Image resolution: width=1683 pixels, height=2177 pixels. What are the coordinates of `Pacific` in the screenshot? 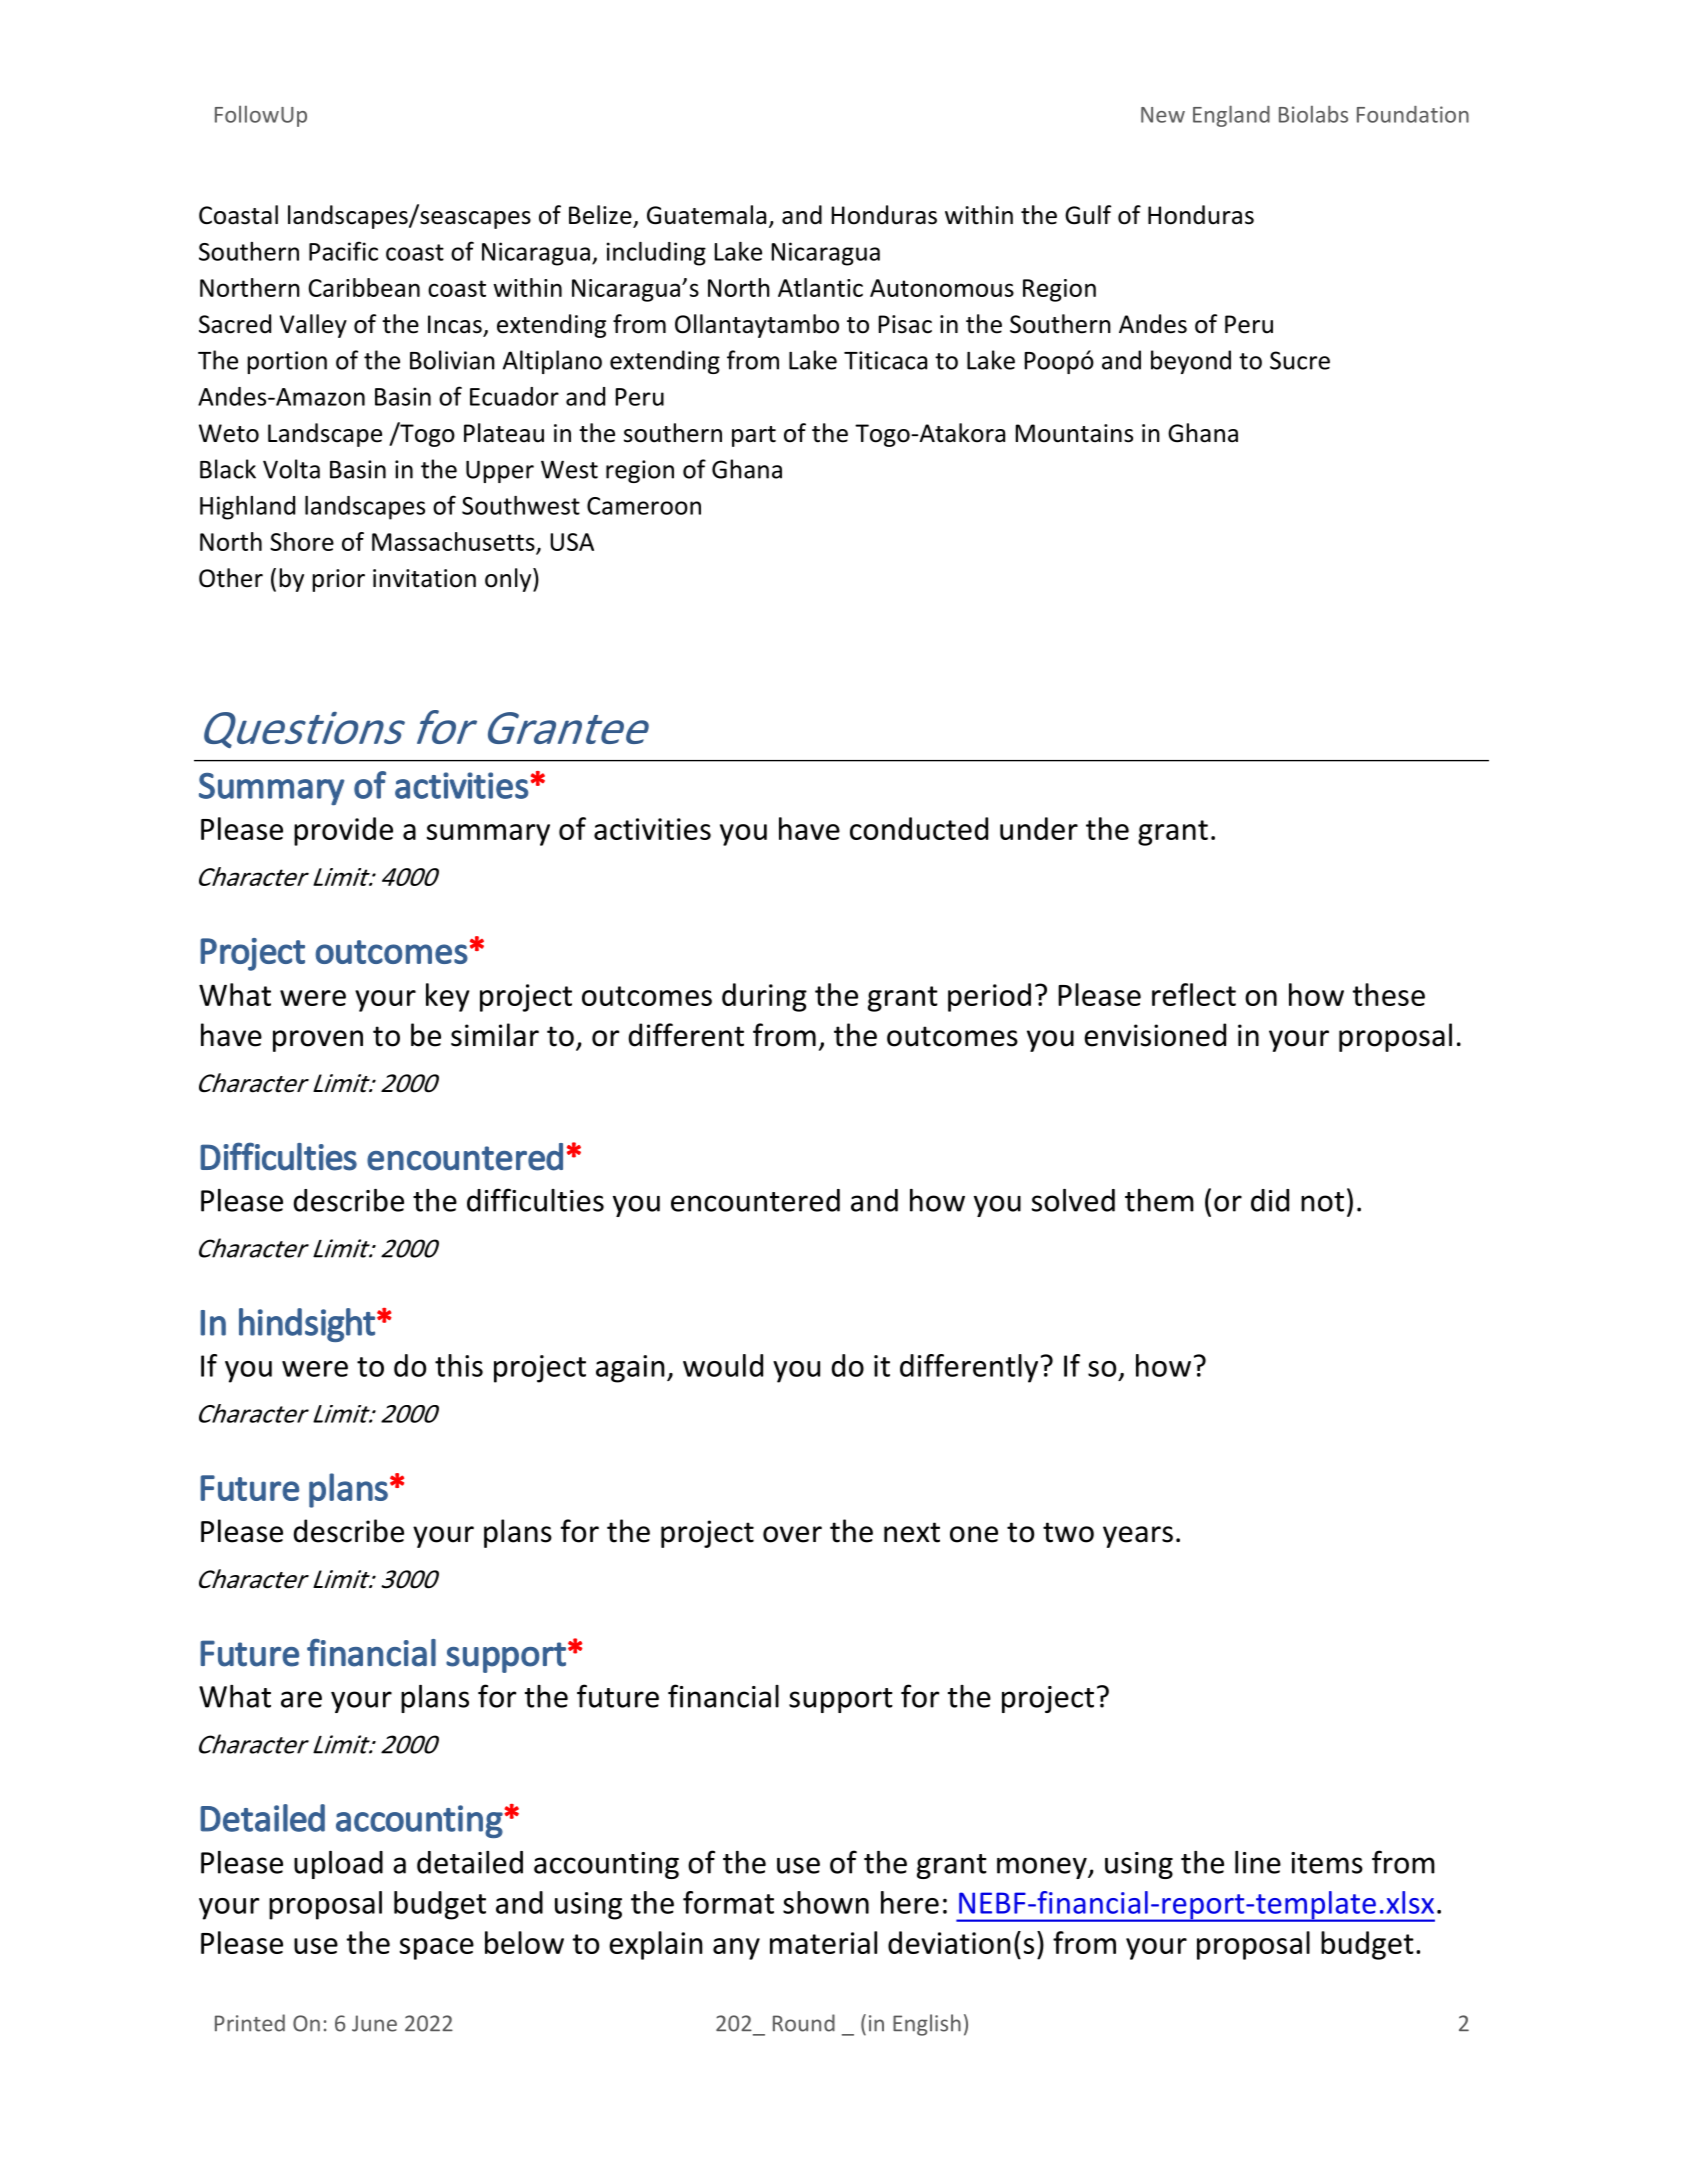 It's located at (343, 251).
